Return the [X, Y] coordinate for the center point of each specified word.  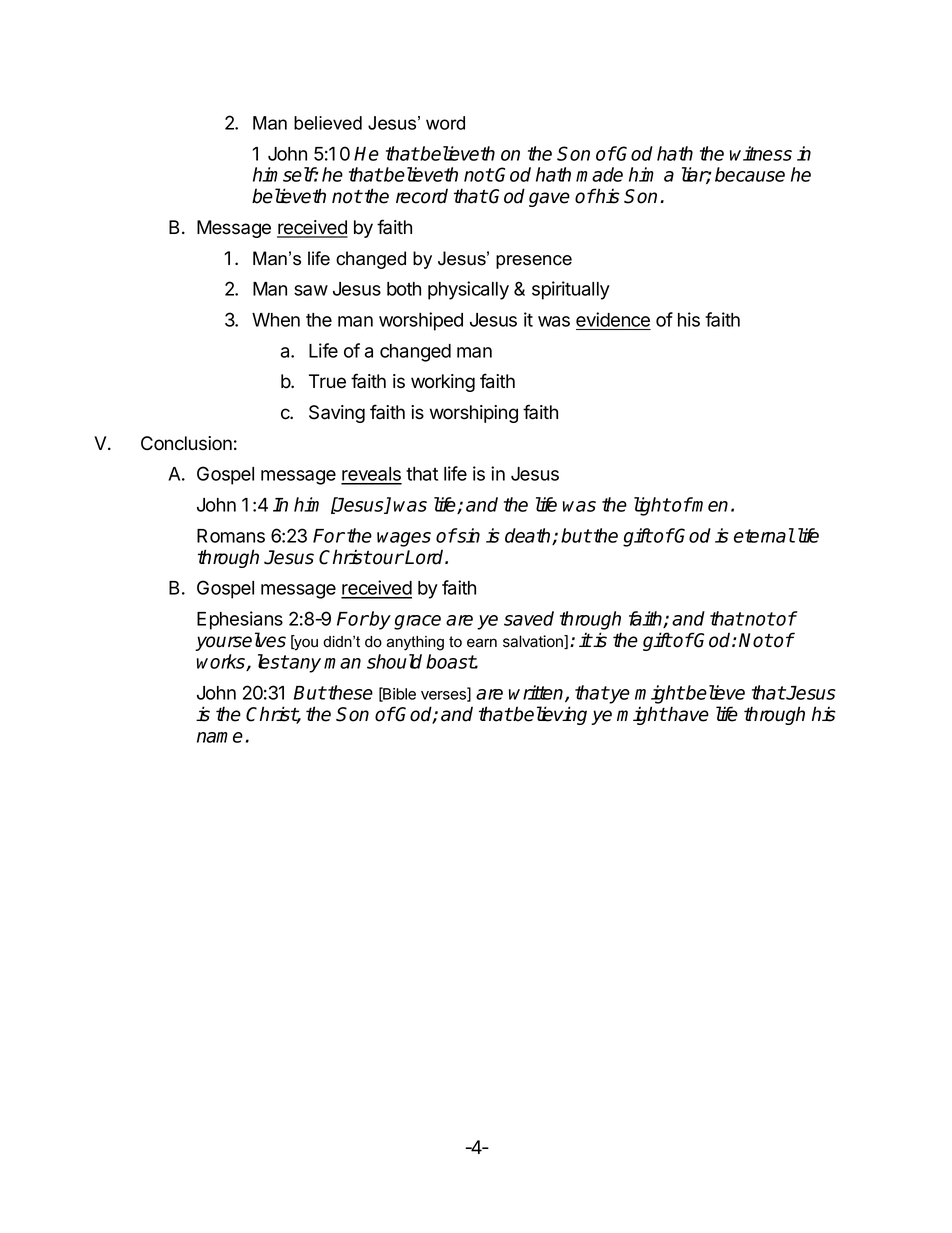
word [445, 123]
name [220, 737]
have [688, 714]
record [422, 196]
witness [761, 153]
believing [549, 715]
